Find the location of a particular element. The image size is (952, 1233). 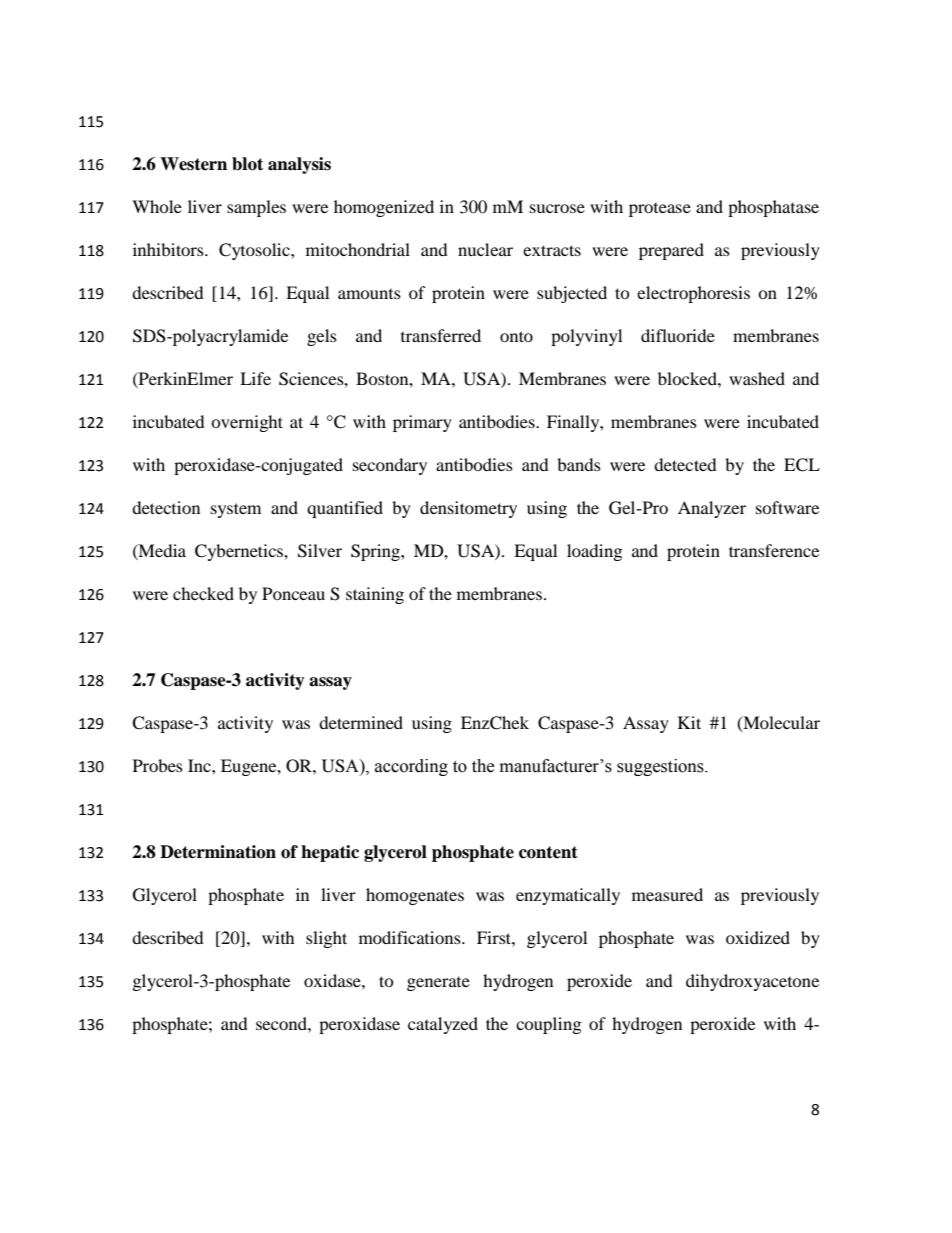

samples is located at coordinates (256, 208).
